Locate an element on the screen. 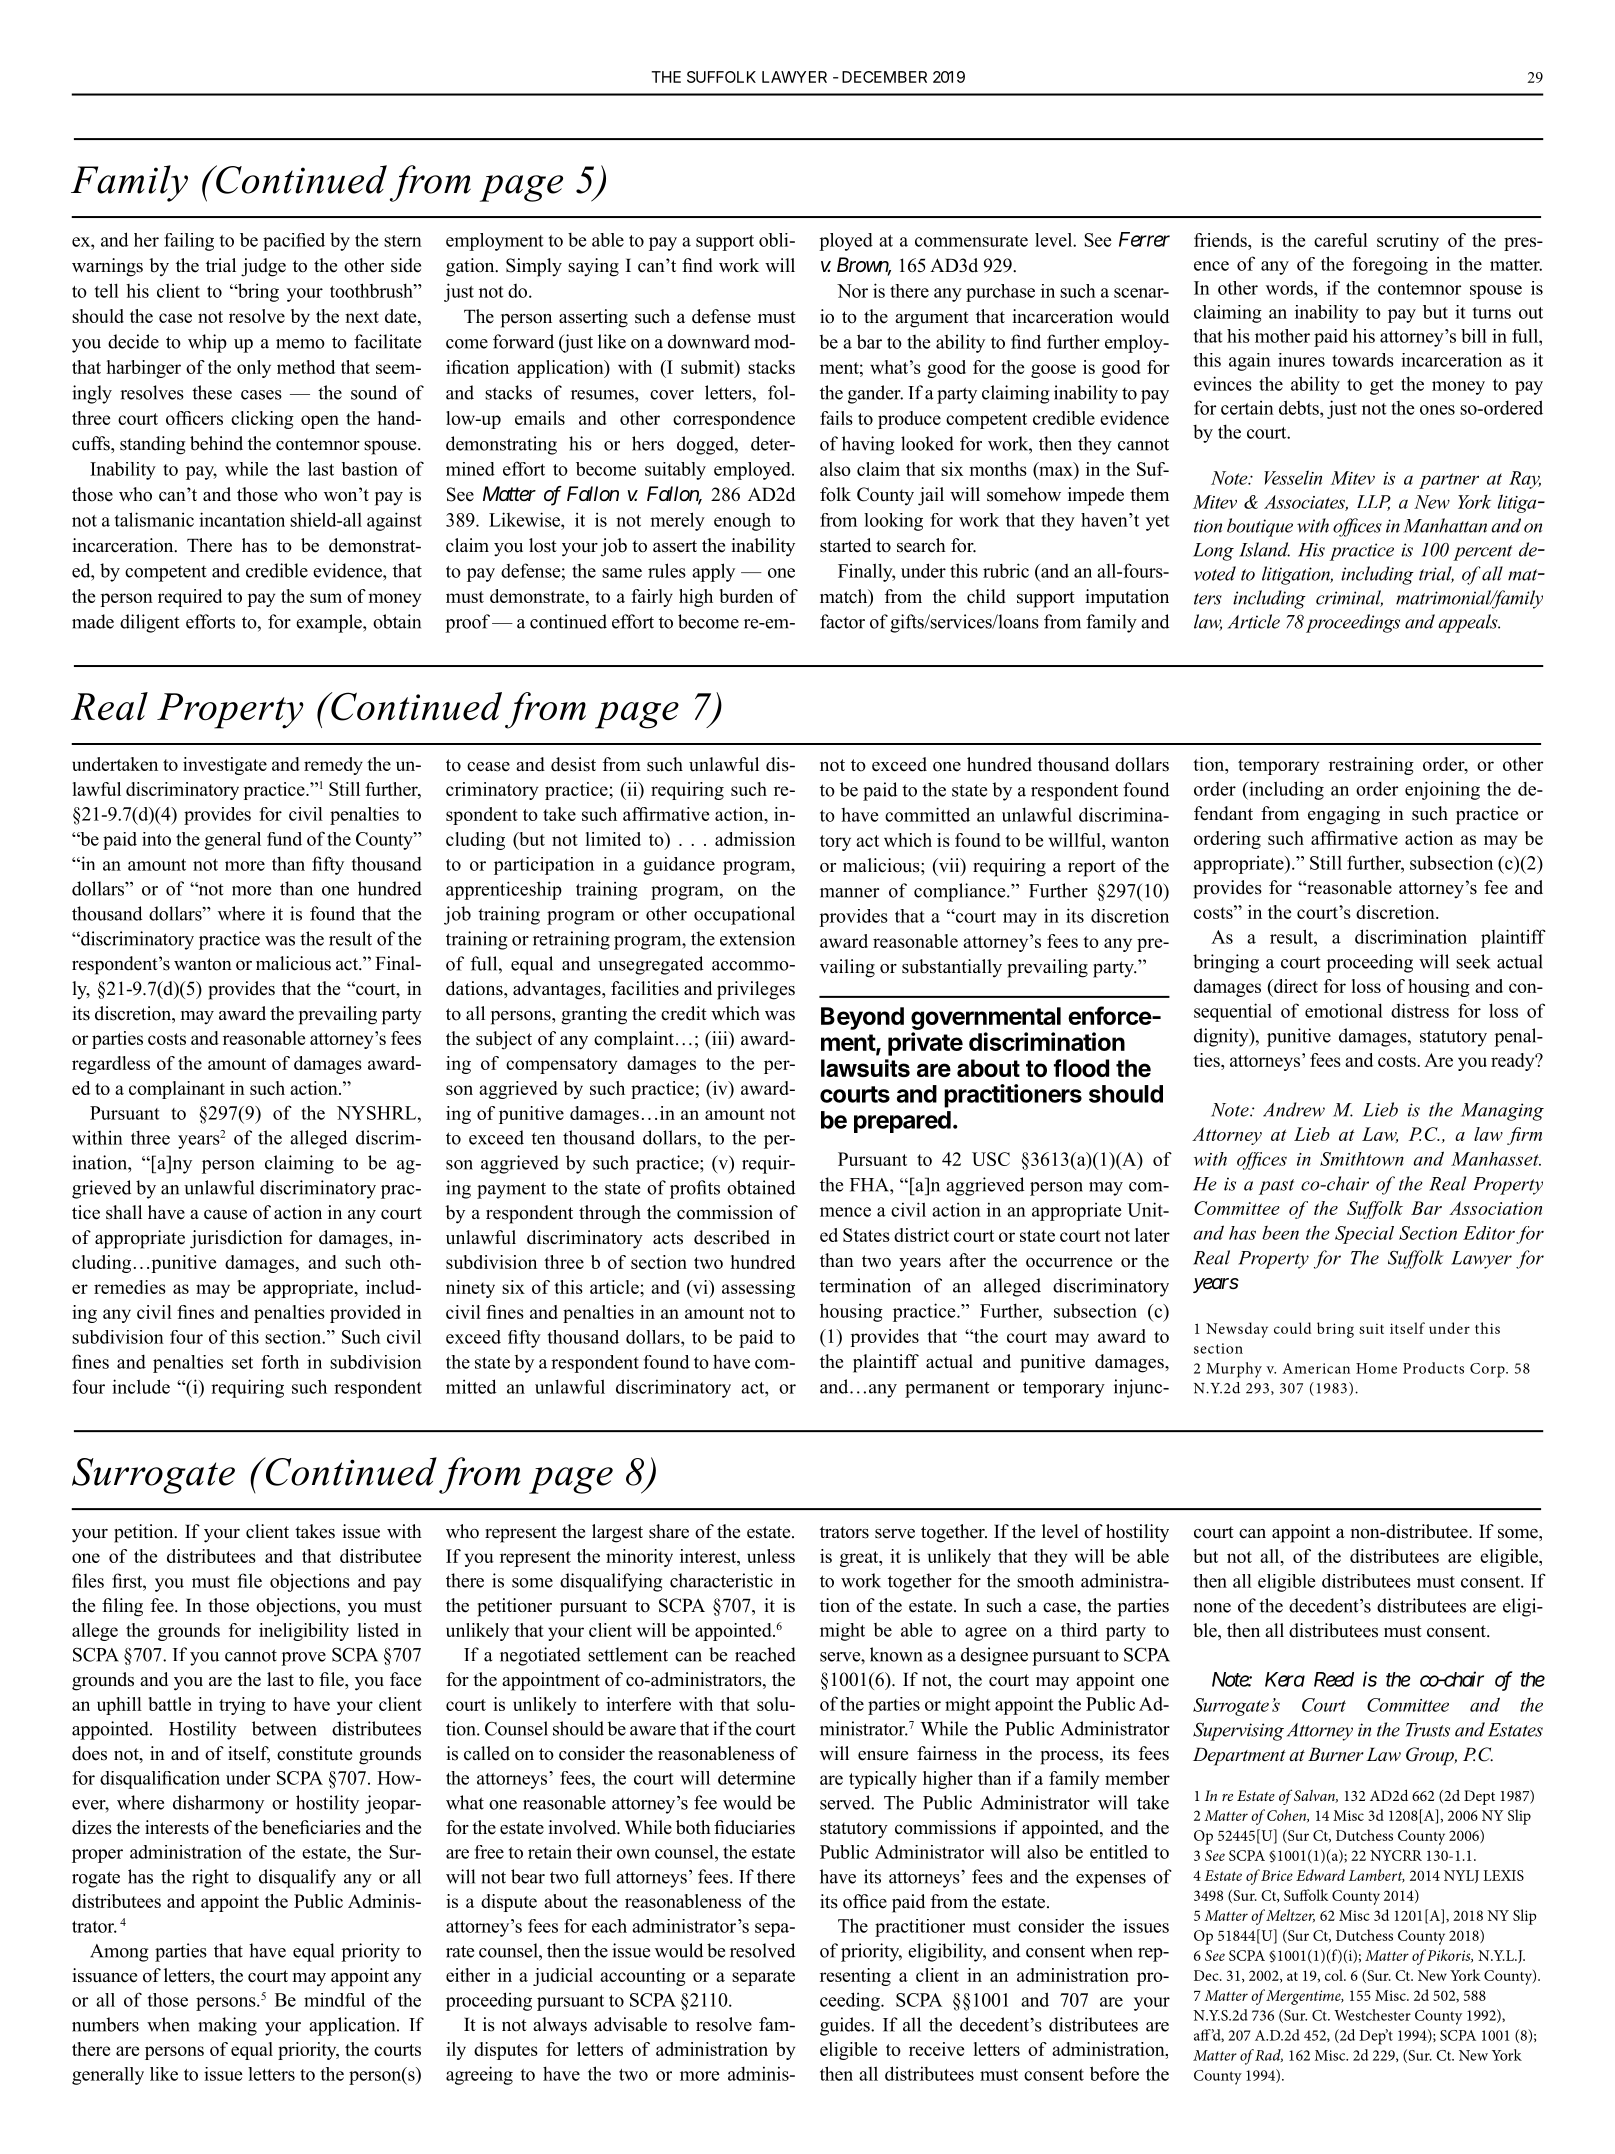  admission is located at coordinates (755, 839).
